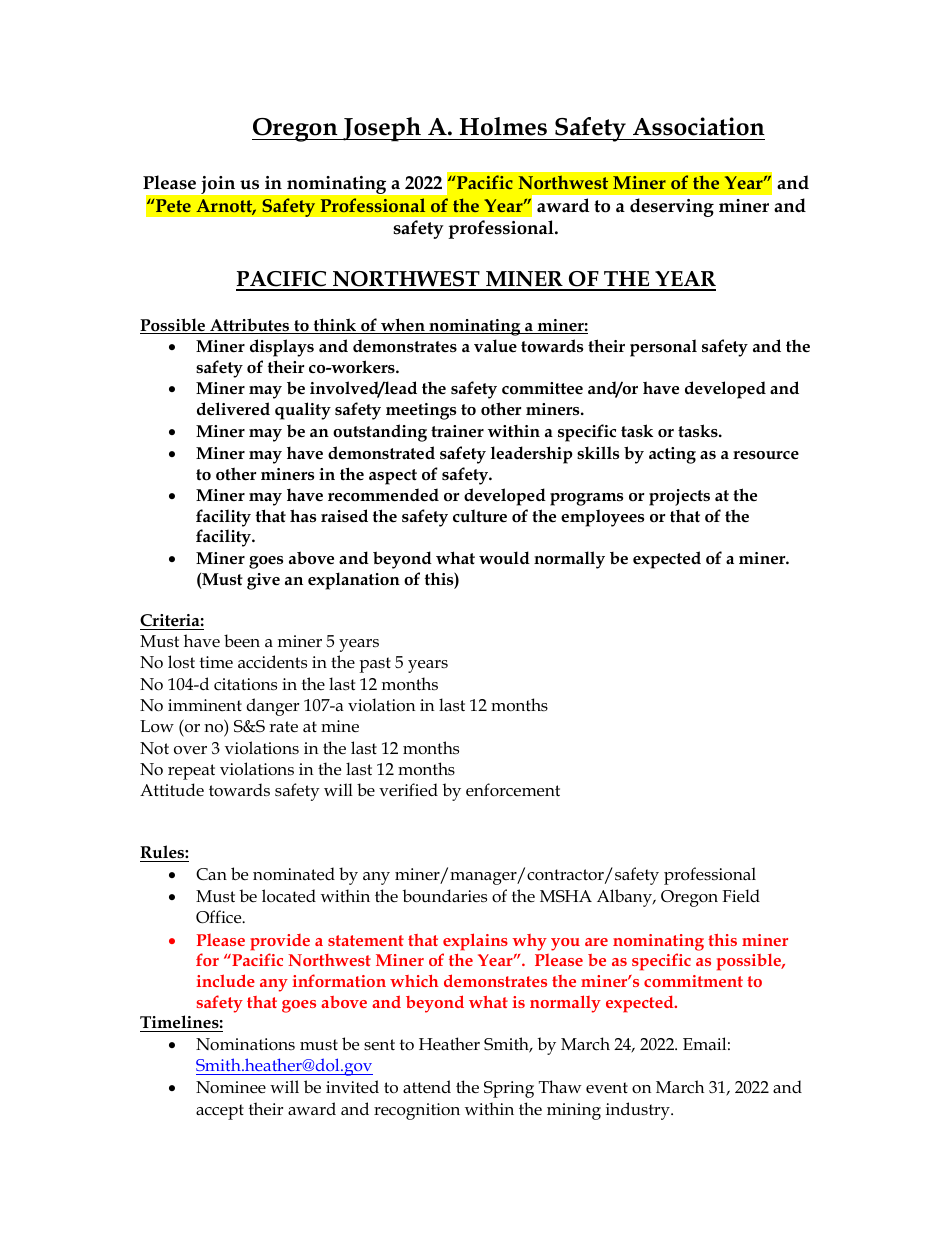  What do you see at coordinates (699, 126) in the screenshot?
I see `Association` at bounding box center [699, 126].
